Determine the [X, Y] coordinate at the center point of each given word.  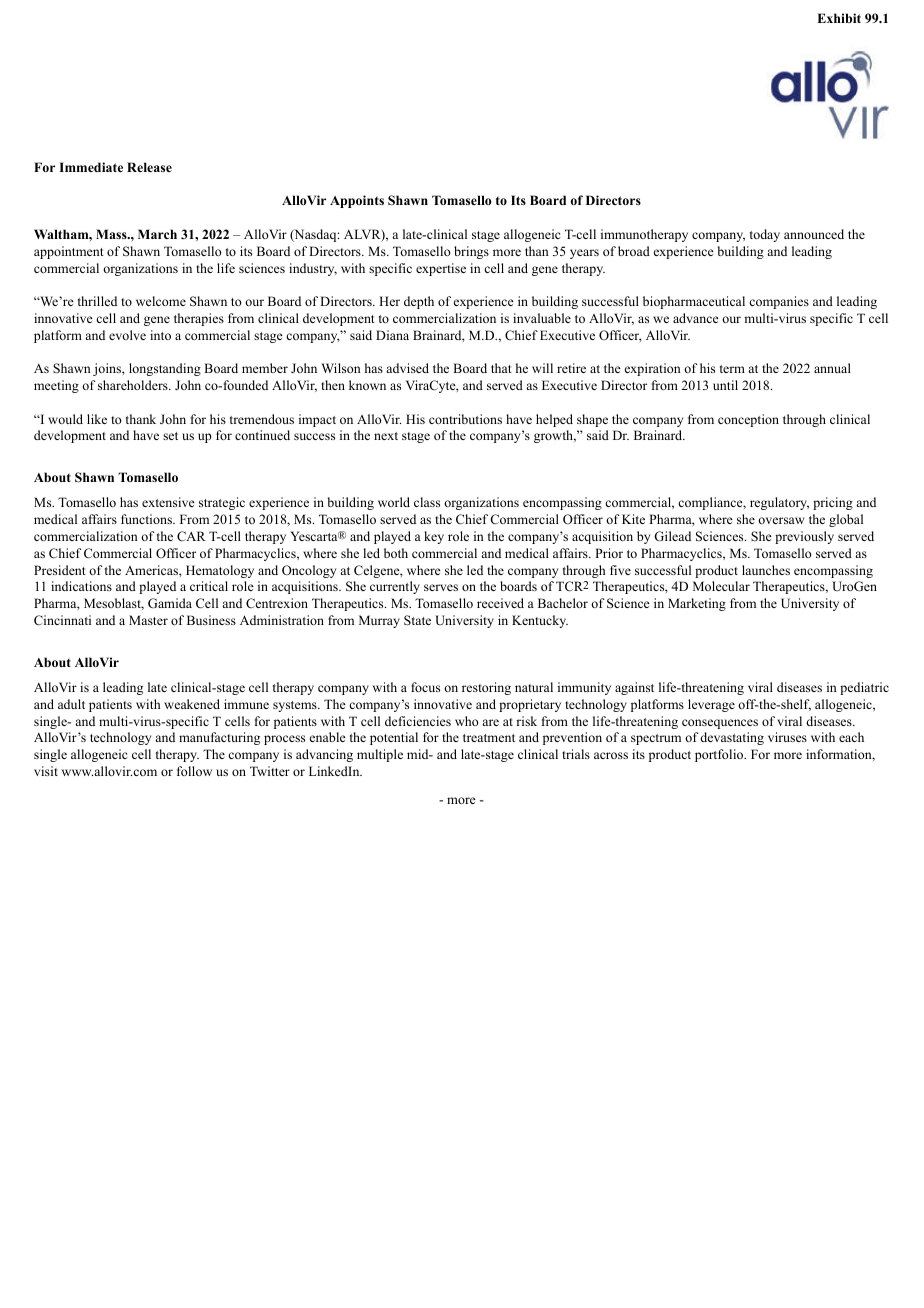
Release [149, 167]
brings [471, 252]
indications [81, 586]
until [725, 385]
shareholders [134, 385]
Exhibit [839, 18]
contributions [465, 419]
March [157, 234]
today [765, 235]
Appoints [357, 201]
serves [441, 587]
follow [194, 771]
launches [766, 570]
